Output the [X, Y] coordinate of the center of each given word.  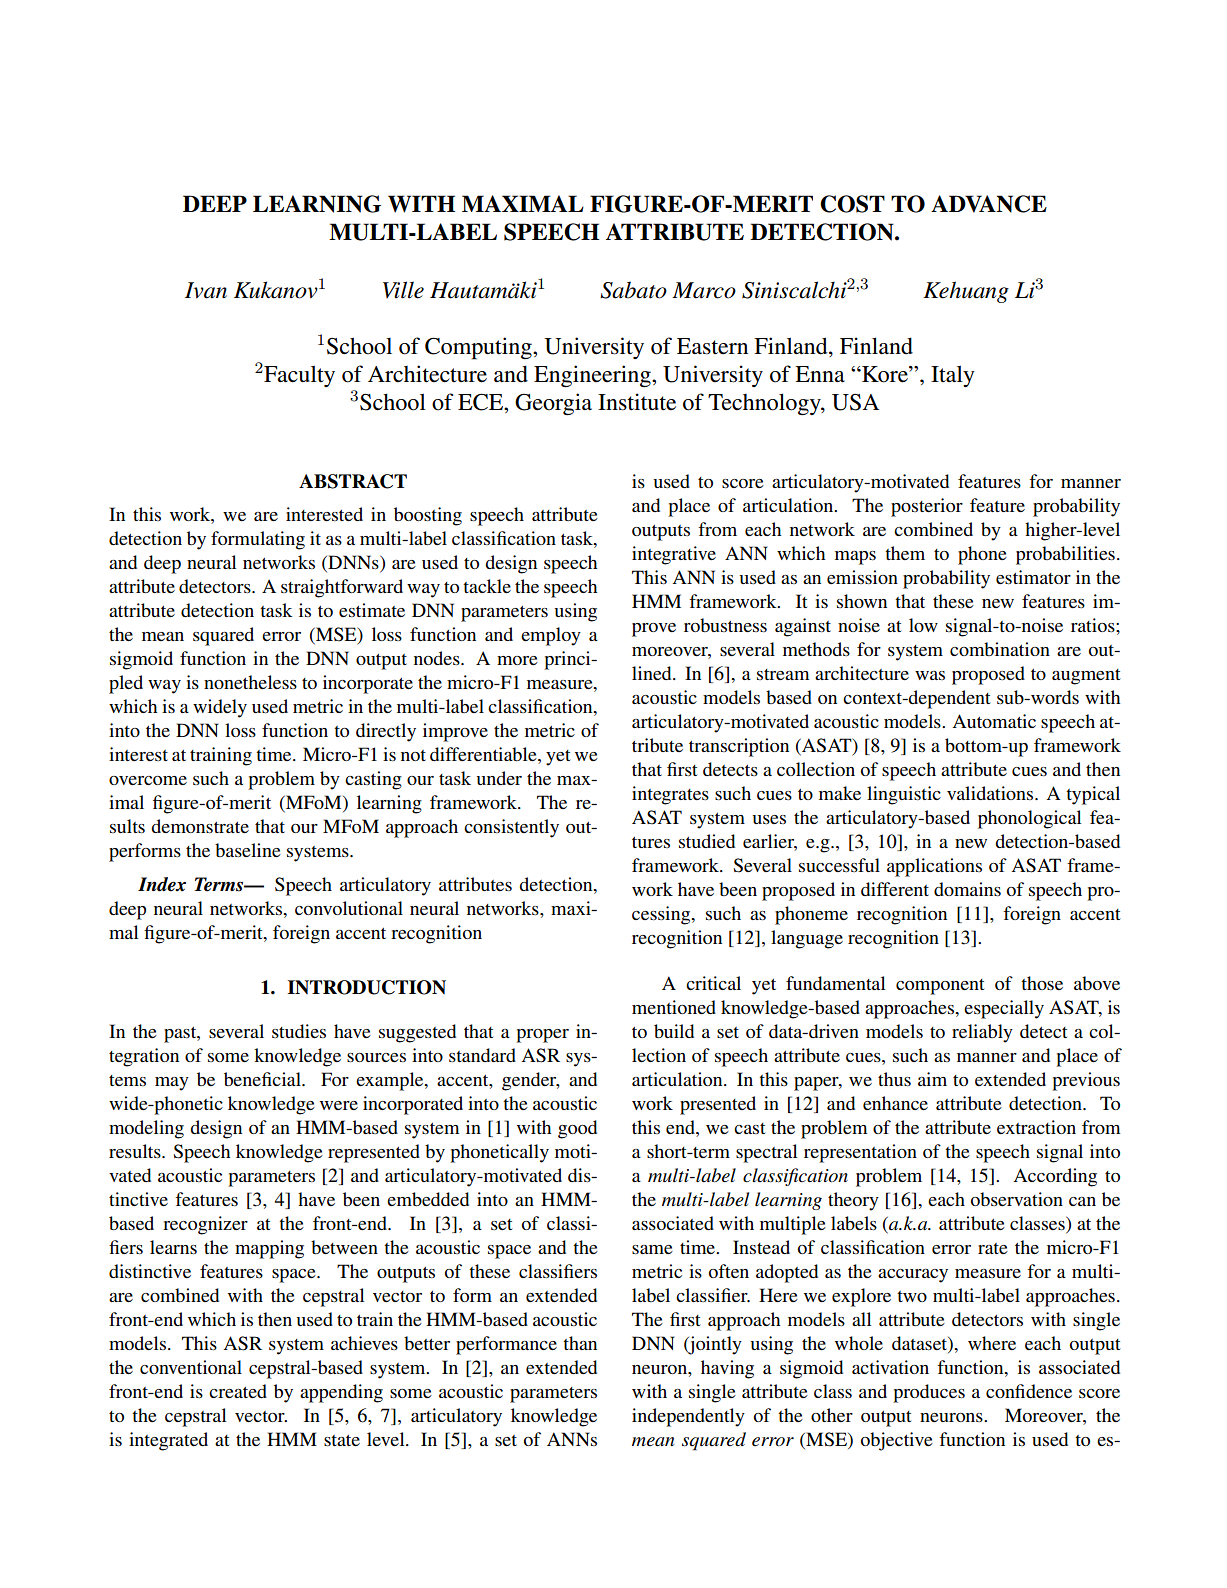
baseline [248, 850]
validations [991, 793]
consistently [511, 828]
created [238, 1391]
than [580, 1343]
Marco [704, 290]
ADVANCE [989, 204]
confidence [1029, 1391]
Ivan [206, 290]
